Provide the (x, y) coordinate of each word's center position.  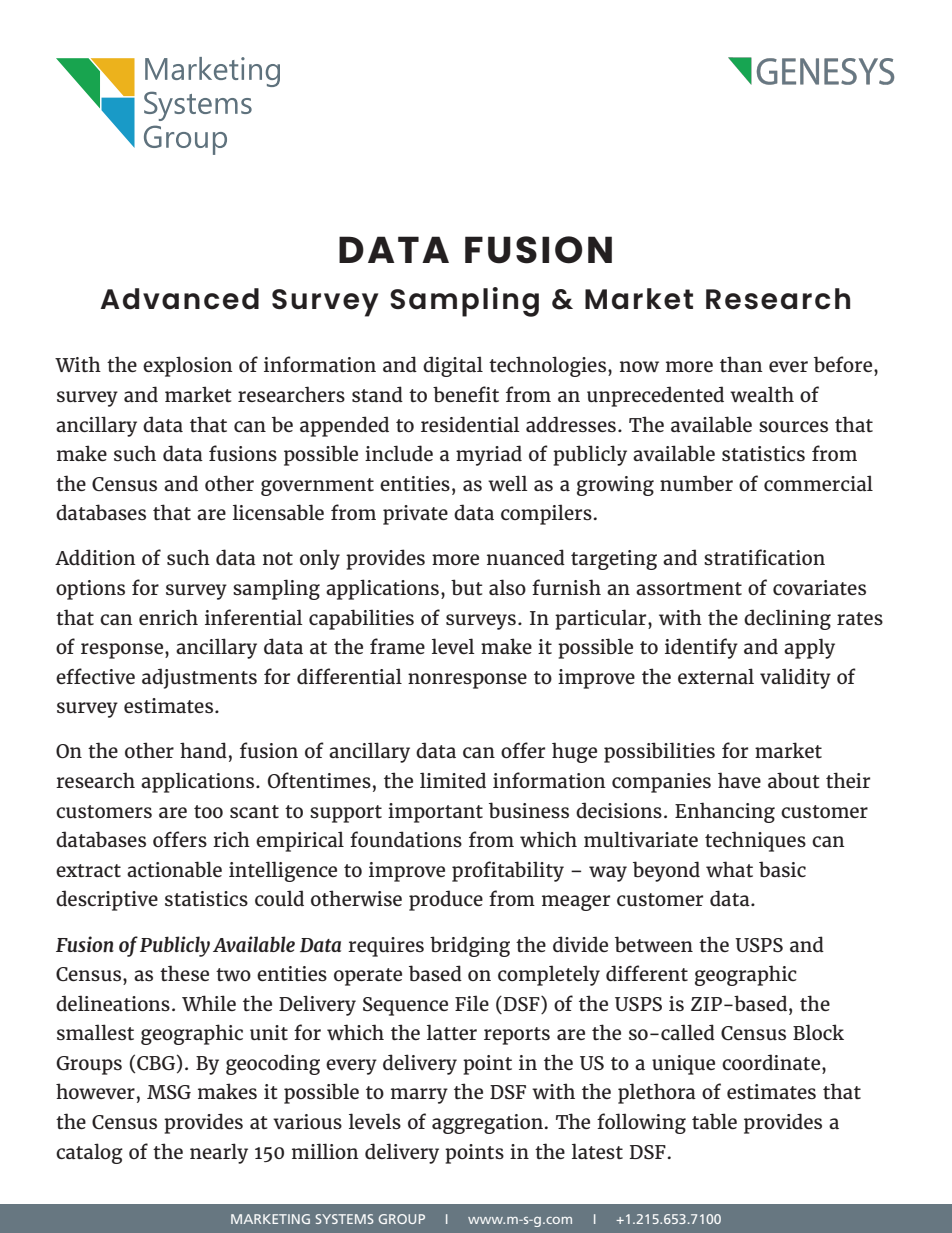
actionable (174, 869)
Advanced (179, 299)
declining (787, 619)
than (741, 364)
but (467, 587)
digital (453, 366)
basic (782, 869)
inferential (254, 617)
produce (446, 900)
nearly (219, 1153)
